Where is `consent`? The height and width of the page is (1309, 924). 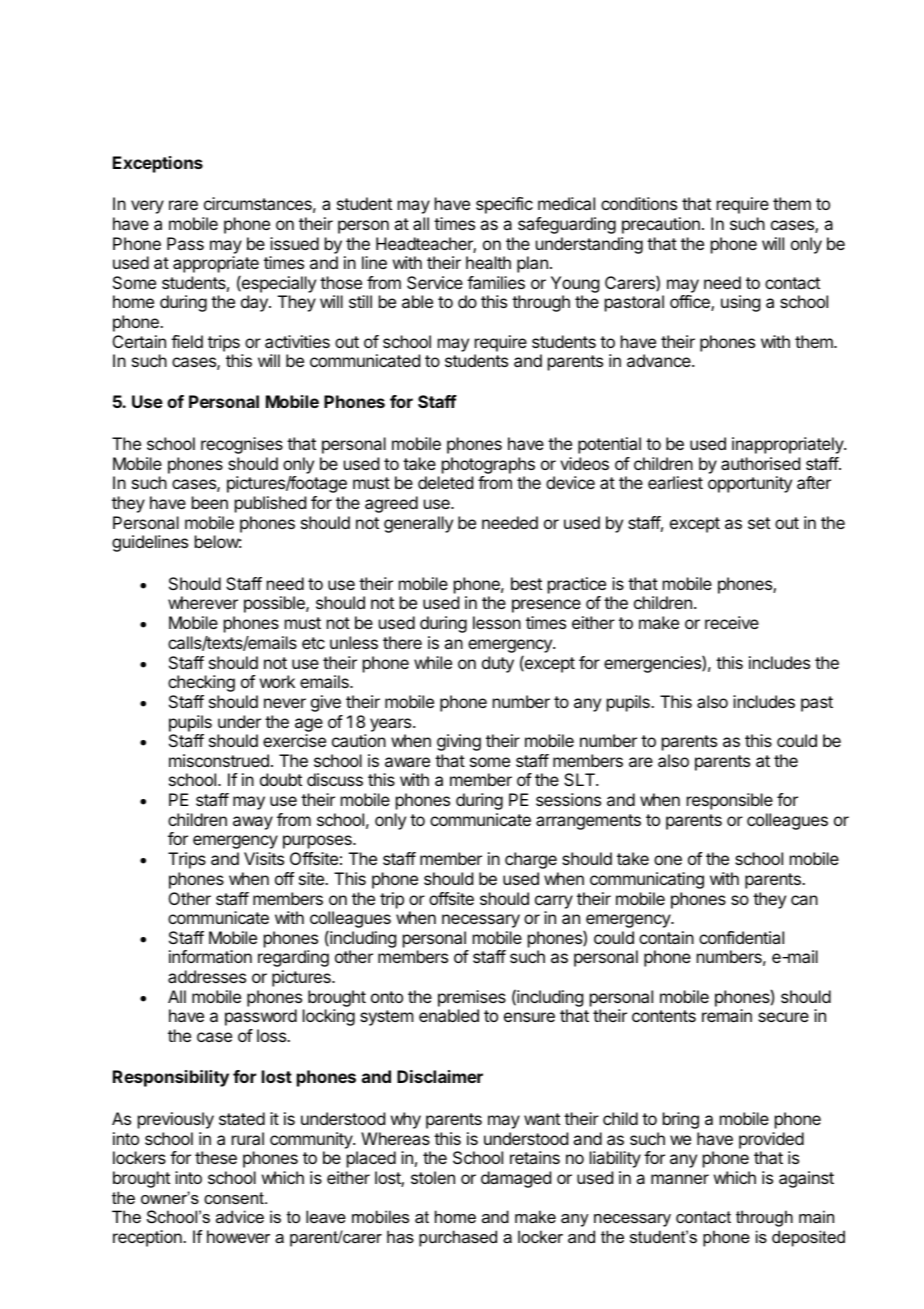 consent is located at coordinates (235, 1198).
